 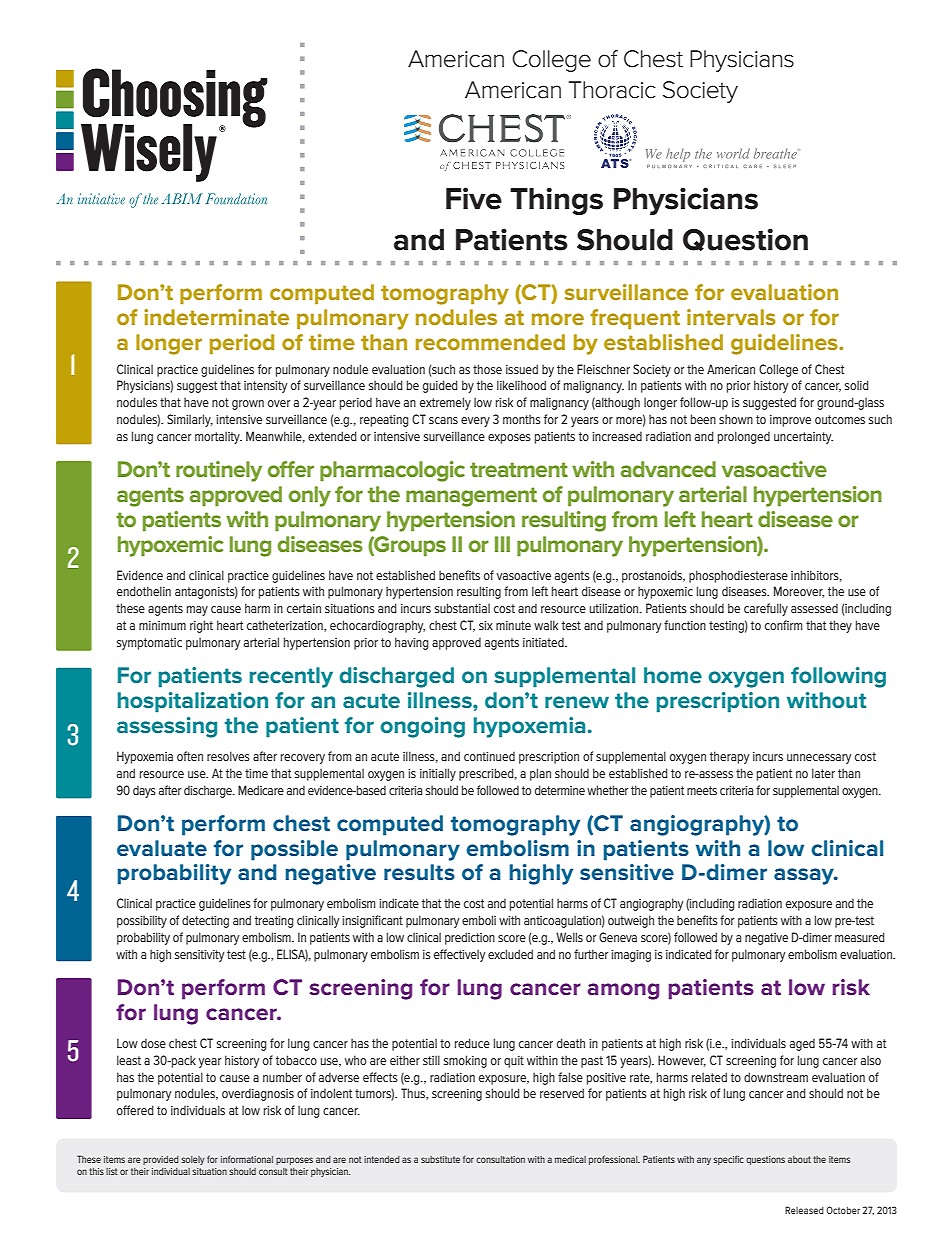 I want to click on substitute, so click(x=440, y=1159).
